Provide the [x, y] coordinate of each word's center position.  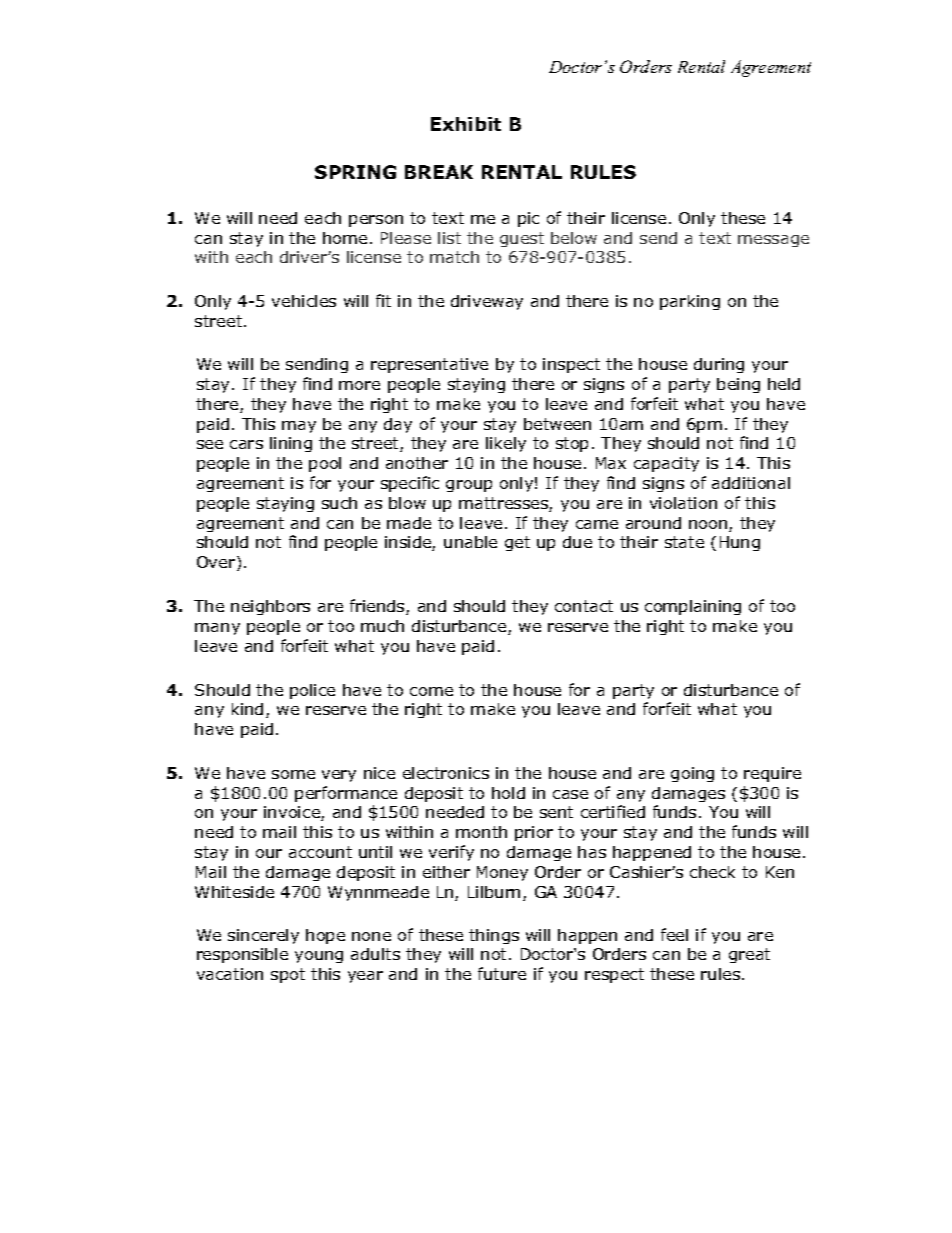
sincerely [263, 936]
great [749, 955]
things [494, 936]
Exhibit [466, 124]
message [773, 241]
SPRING [355, 172]
